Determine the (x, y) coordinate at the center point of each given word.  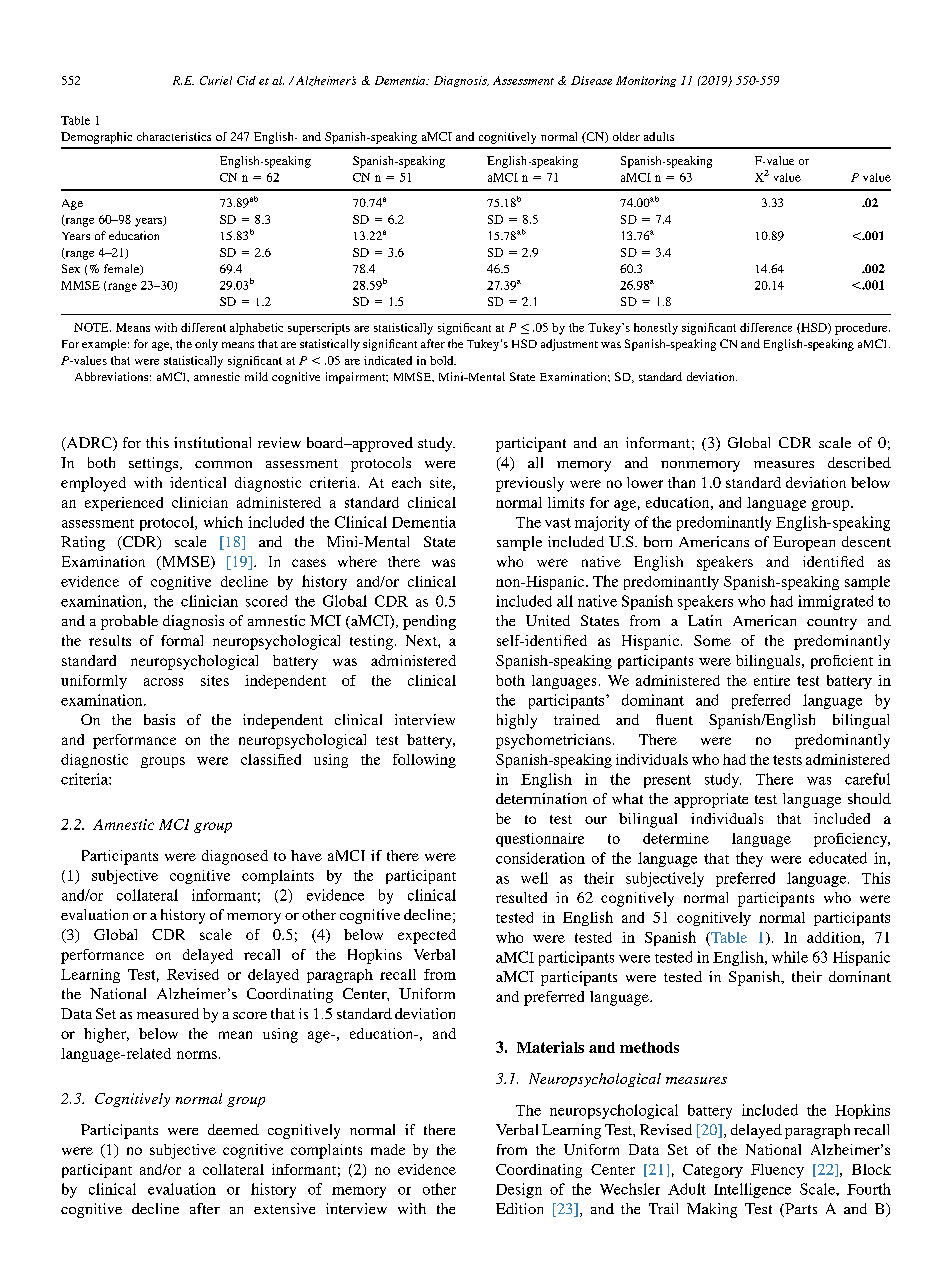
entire (772, 680)
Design (519, 1190)
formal (182, 640)
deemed (233, 1129)
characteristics (174, 136)
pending (429, 622)
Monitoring (646, 81)
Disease (591, 80)
